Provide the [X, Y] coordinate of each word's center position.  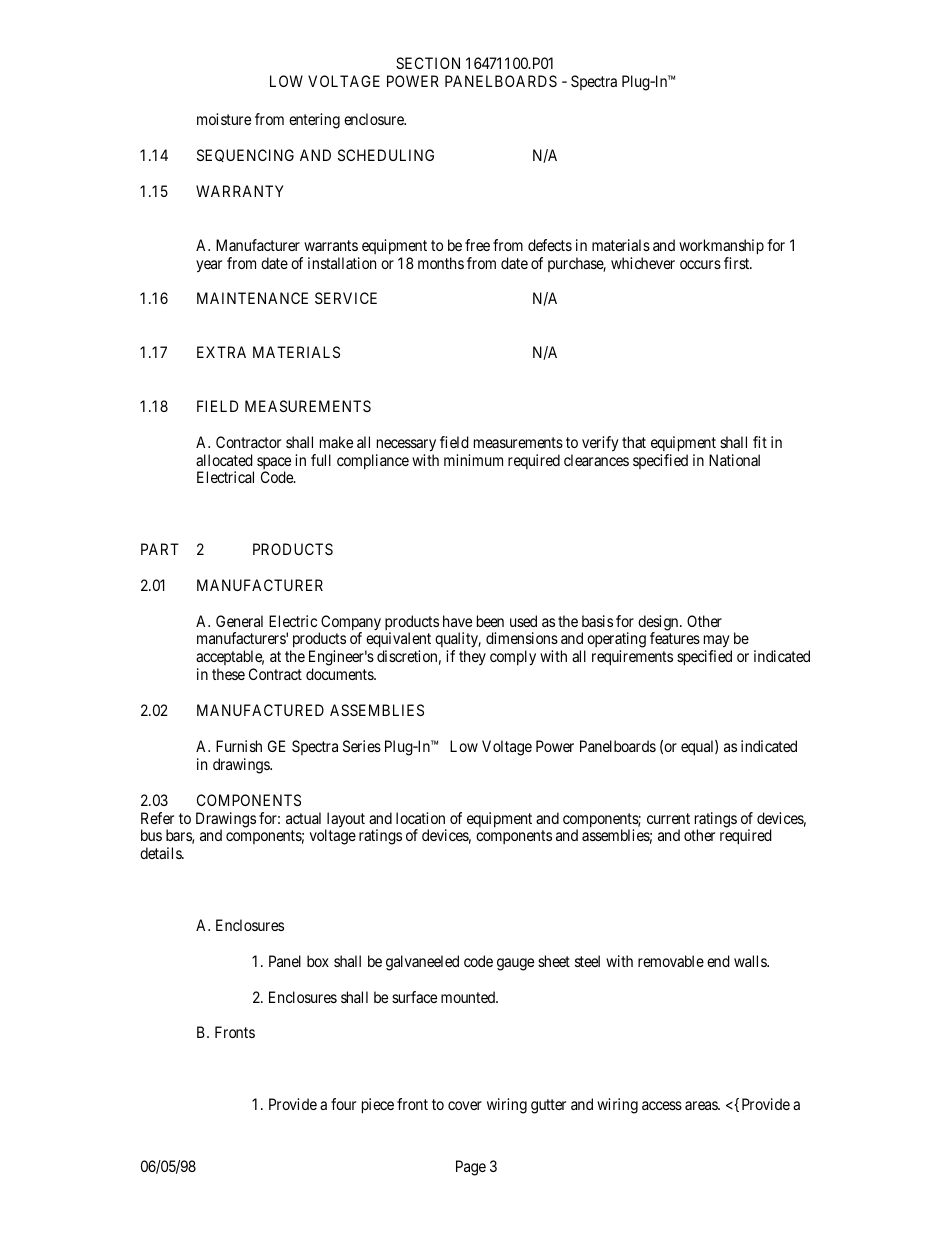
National [734, 460]
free [477, 245]
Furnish [239, 746]
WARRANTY [240, 191]
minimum [473, 460]
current [668, 818]
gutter [548, 1106]
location [420, 818]
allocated [224, 460]
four [343, 1104]
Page [471, 1168]
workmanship [721, 247]
